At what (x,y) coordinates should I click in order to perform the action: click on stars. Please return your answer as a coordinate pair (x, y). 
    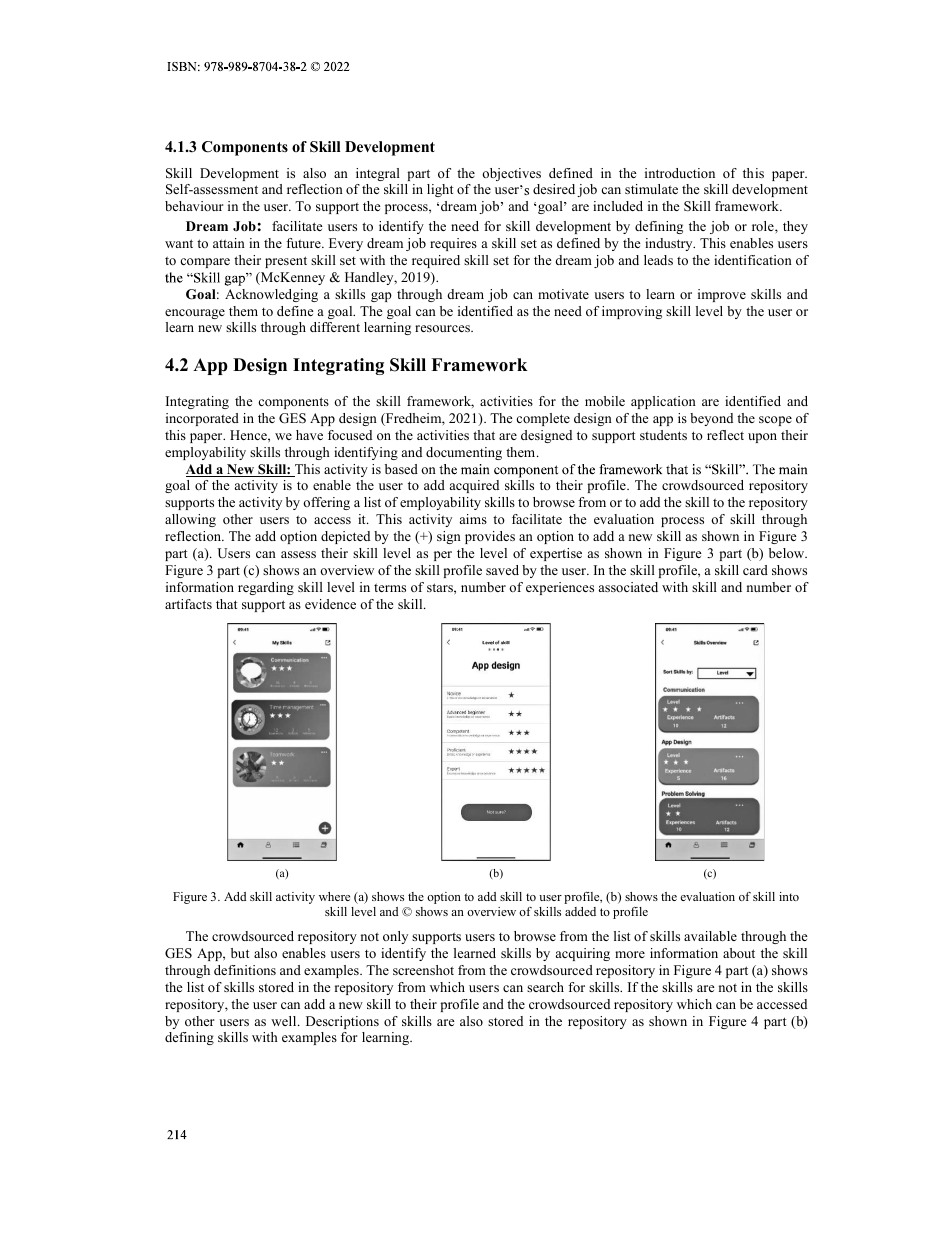
    Looking at the image, I should click on (441, 587).
